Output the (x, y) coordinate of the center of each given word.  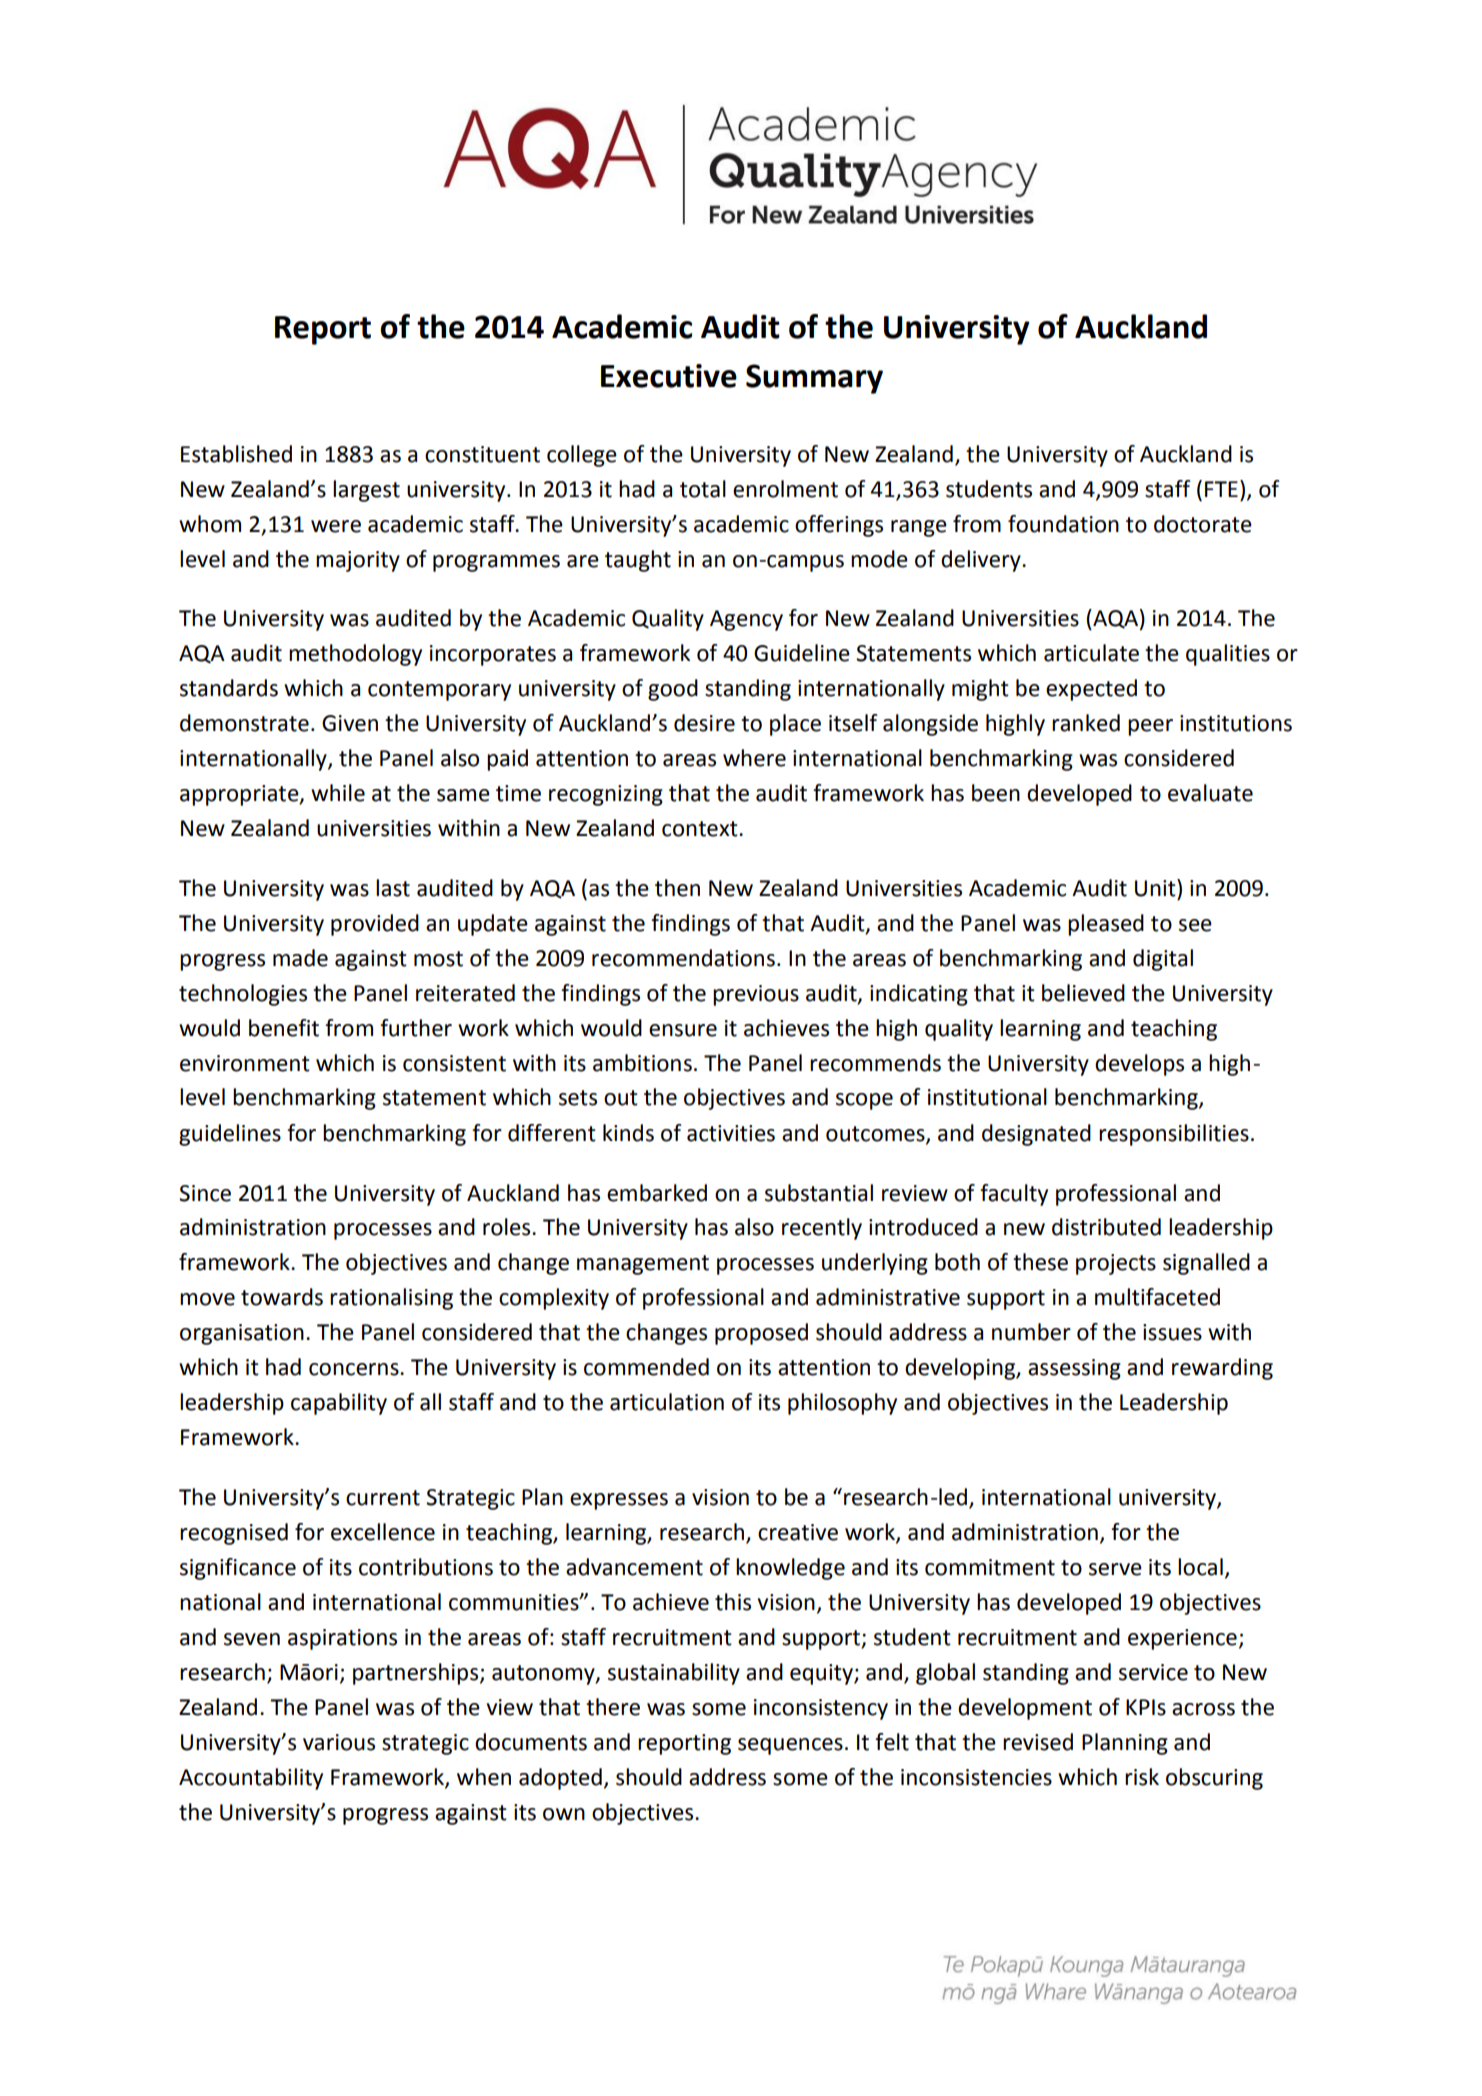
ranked (1086, 723)
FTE (1221, 489)
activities (731, 1133)
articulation (667, 1402)
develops (1139, 1065)
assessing (1074, 1369)
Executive (669, 376)
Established (236, 454)
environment (245, 1063)
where (754, 758)
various (339, 1742)
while (338, 793)
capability (339, 1404)
